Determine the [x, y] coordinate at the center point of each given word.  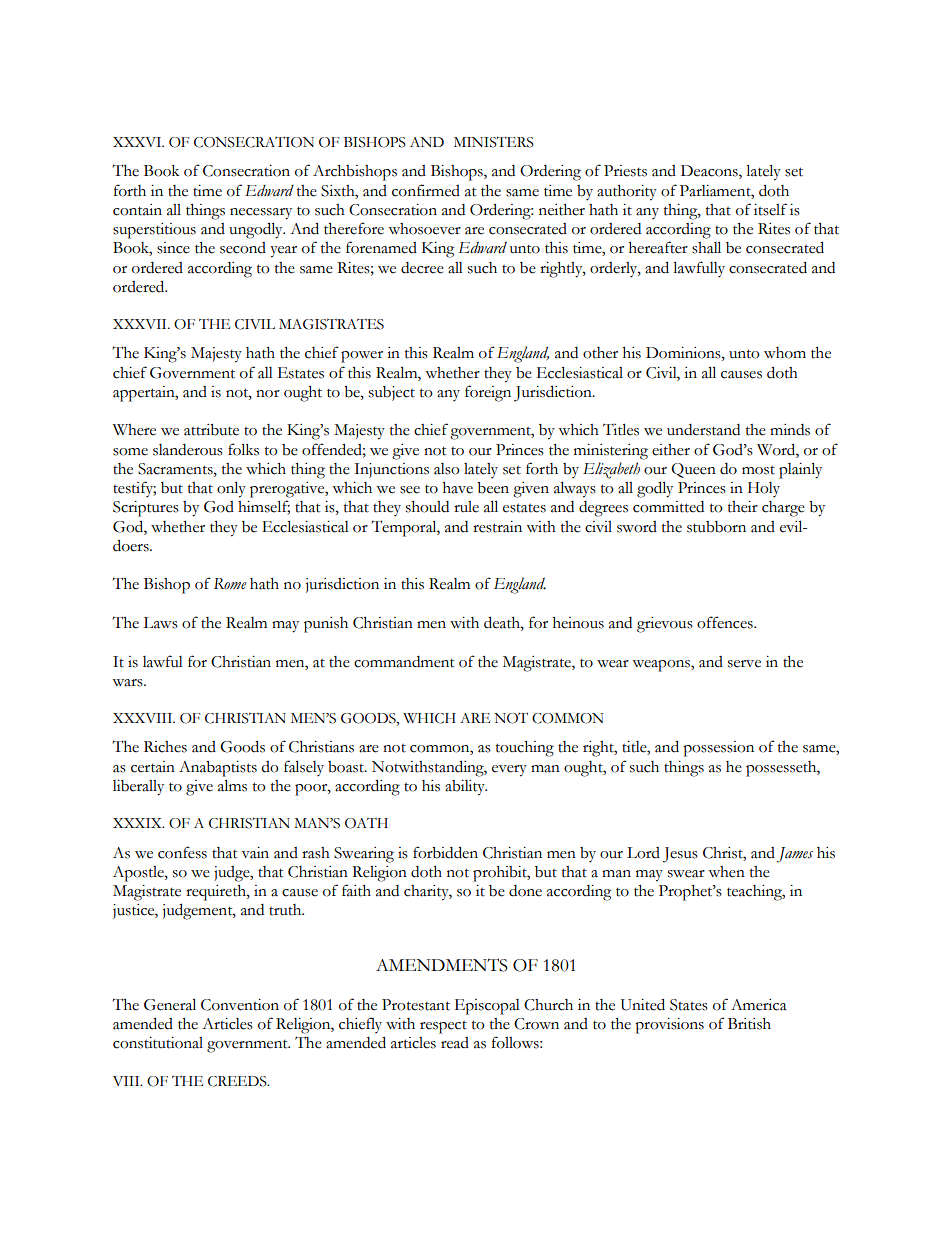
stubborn [716, 527]
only [231, 489]
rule [466, 507]
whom [785, 353]
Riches [165, 747]
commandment [404, 662]
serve [744, 664]
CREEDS [238, 1081]
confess [182, 852]
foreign [488, 393]
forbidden [445, 852]
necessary [261, 214]
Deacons [710, 172]
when [726, 872]
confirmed [426, 190]
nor [268, 394]
